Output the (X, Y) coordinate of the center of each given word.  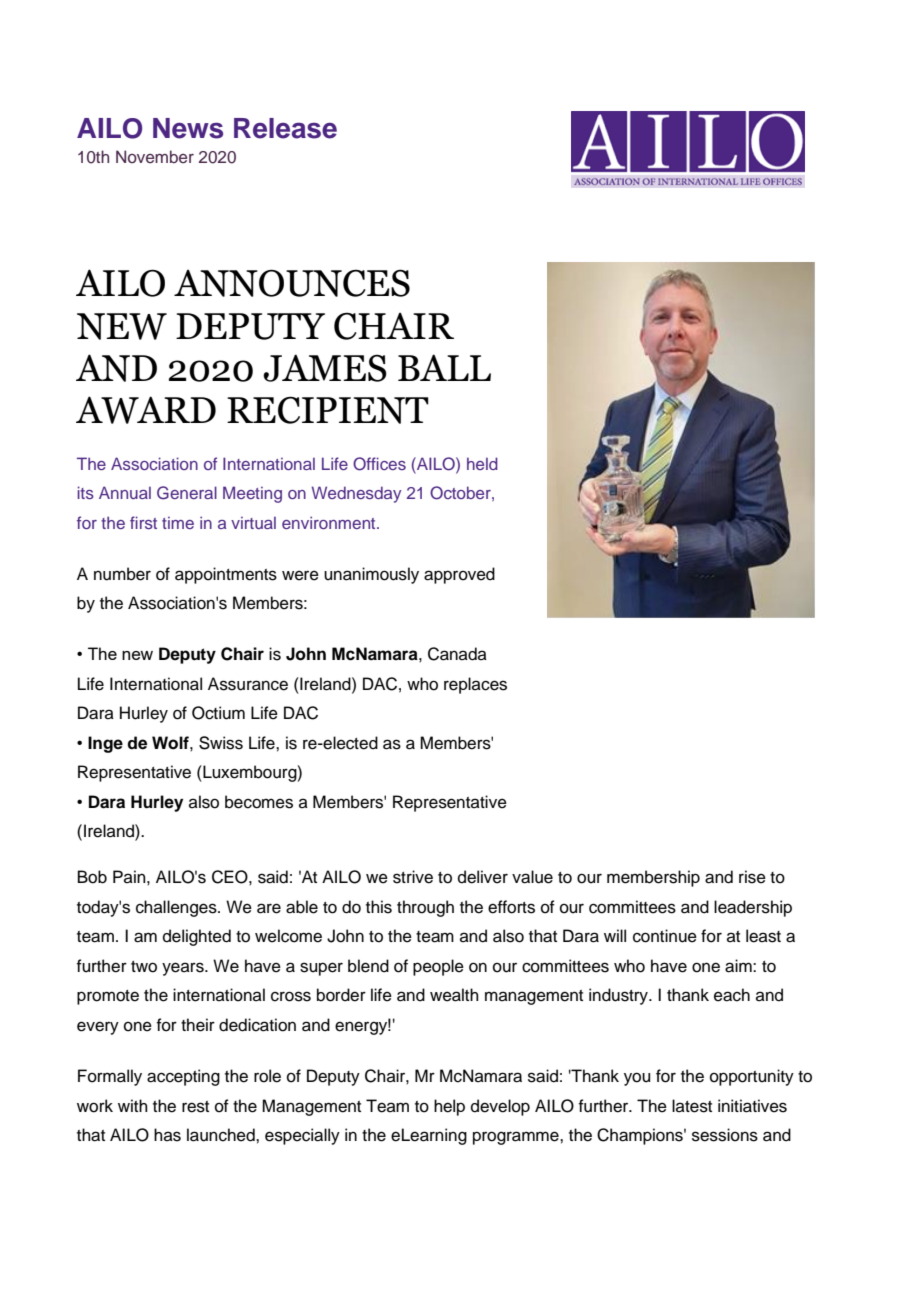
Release (285, 128)
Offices (379, 464)
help (449, 1107)
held (482, 463)
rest (195, 1107)
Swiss (221, 743)
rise (752, 877)
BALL (444, 367)
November (155, 156)
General (187, 493)
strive (413, 877)
